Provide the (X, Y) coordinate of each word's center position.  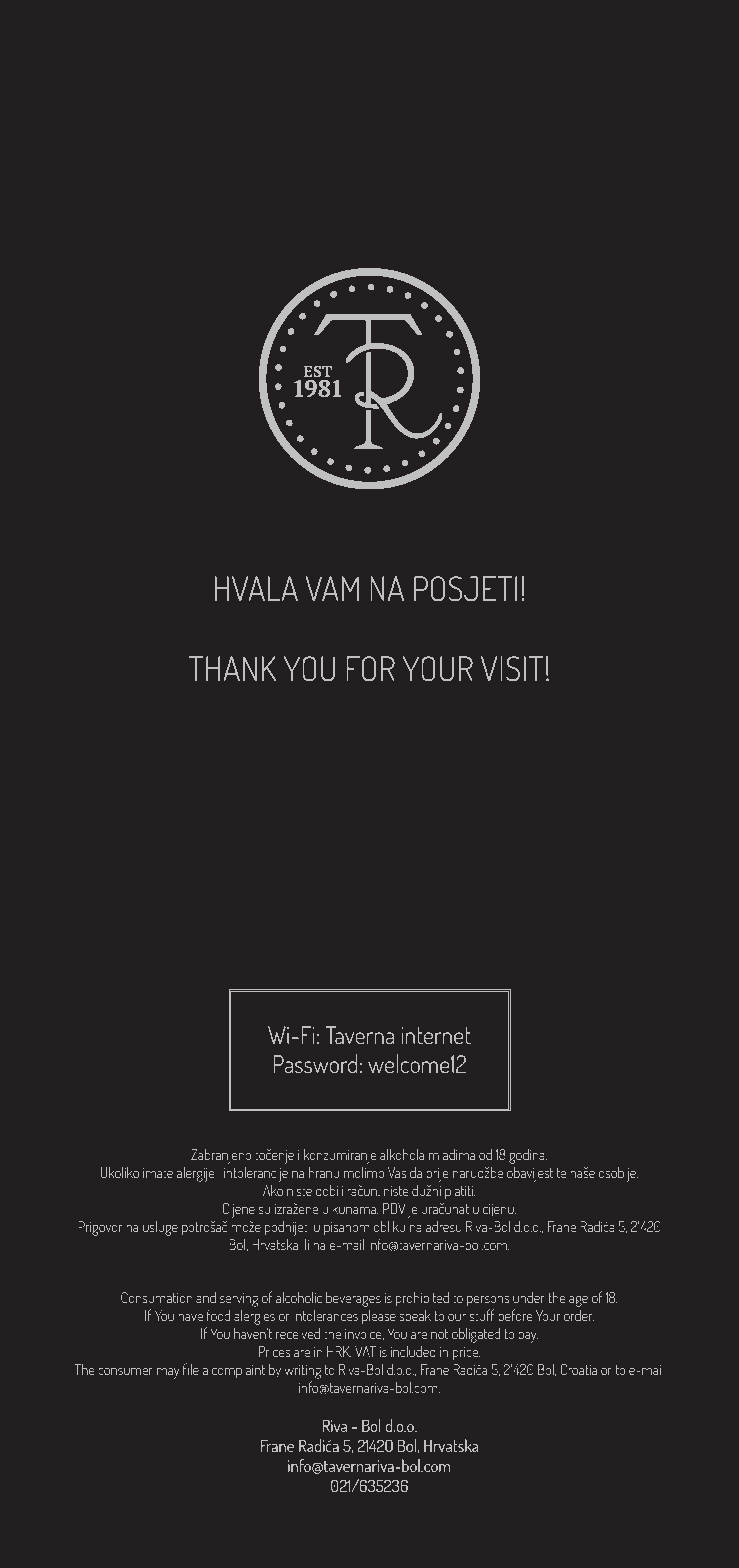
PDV (394, 1208)
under (529, 1297)
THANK (232, 668)
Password (315, 1063)
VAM (332, 588)
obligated (476, 1335)
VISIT (512, 668)
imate (158, 1173)
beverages (353, 1299)
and (206, 1297)
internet (436, 1035)
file (191, 1369)
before (515, 1315)
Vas (397, 1172)
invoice (364, 1334)
